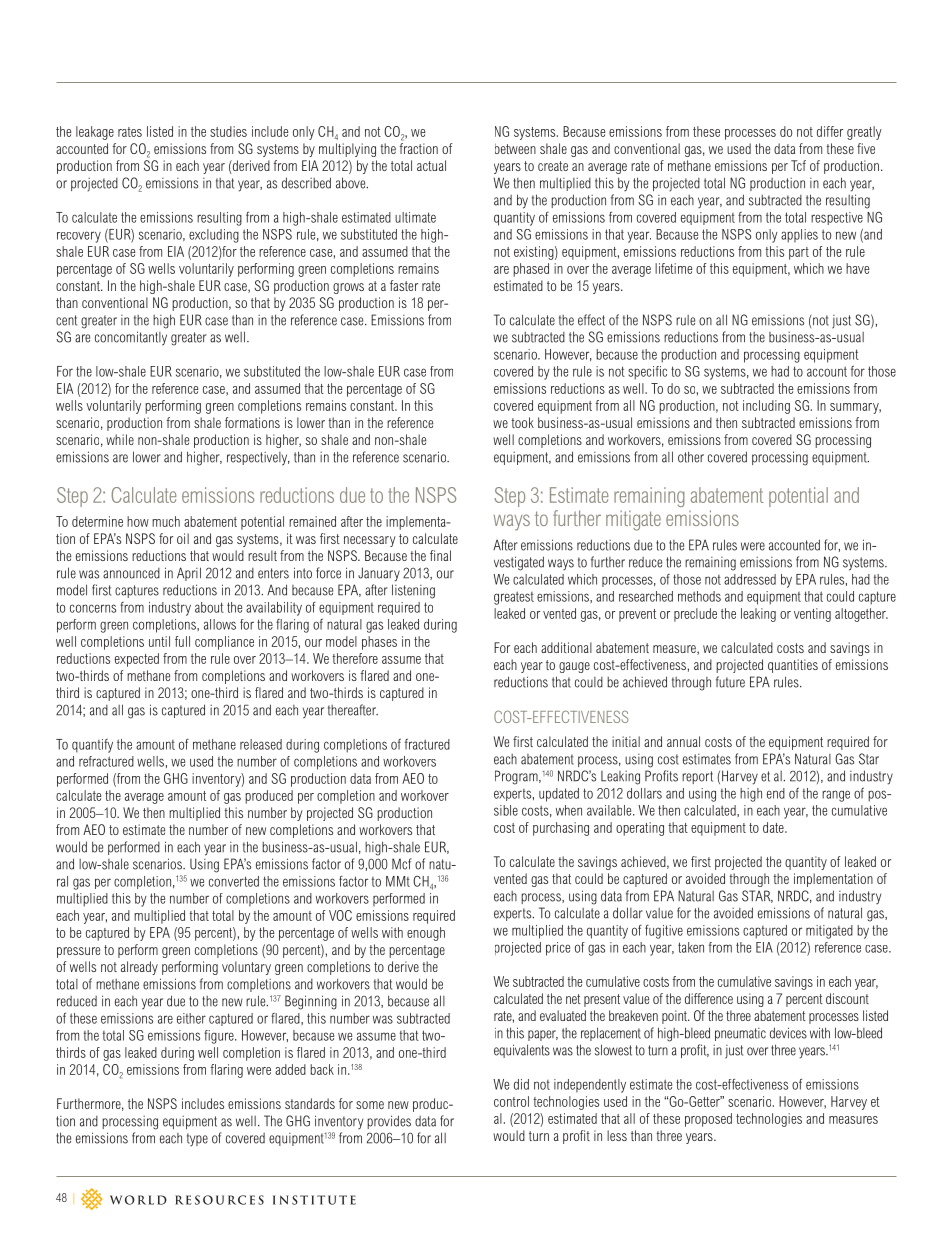  Describe the element at coordinates (812, 615) in the image. I see `venting` at that location.
